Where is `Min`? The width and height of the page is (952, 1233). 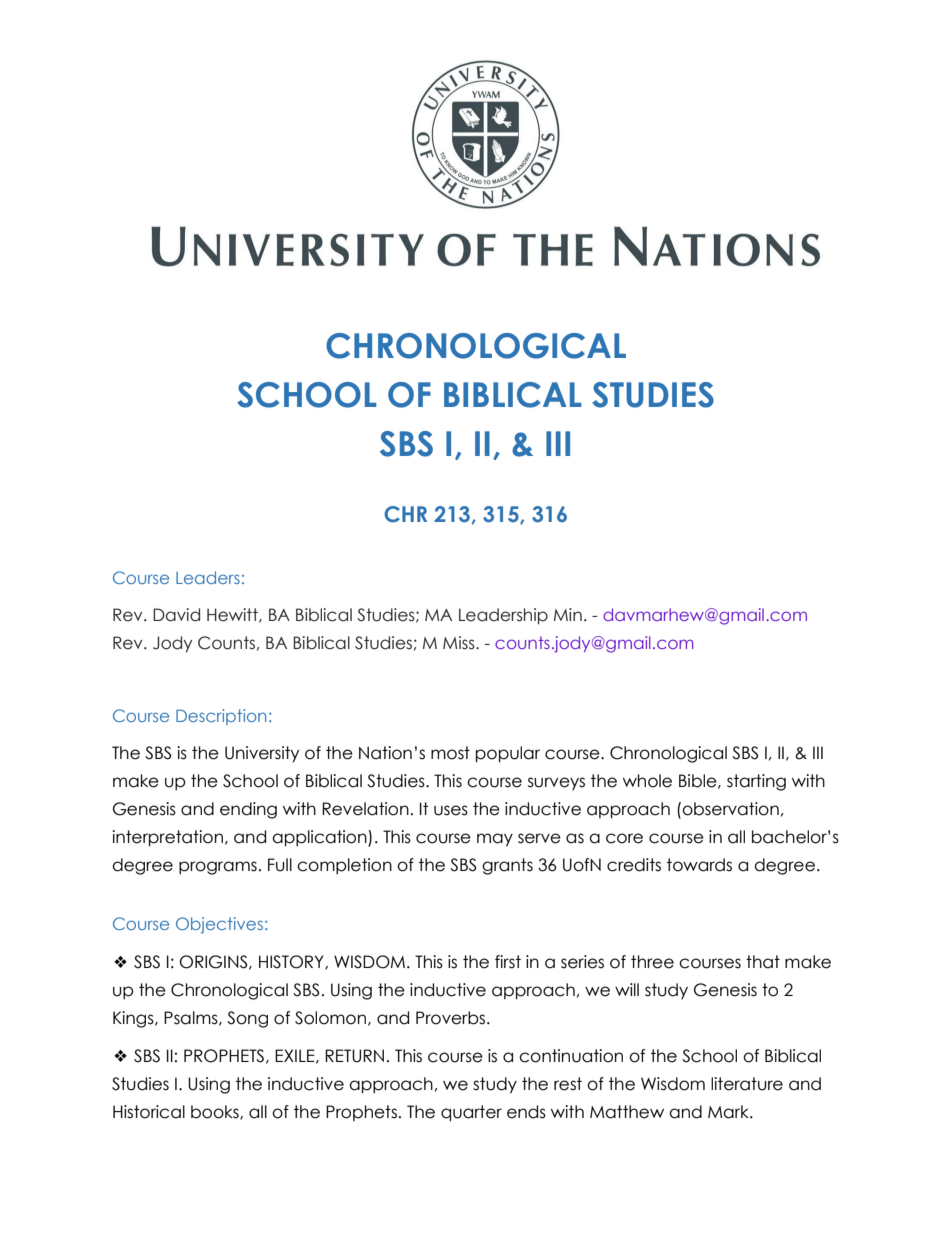
Min is located at coordinates (568, 614).
